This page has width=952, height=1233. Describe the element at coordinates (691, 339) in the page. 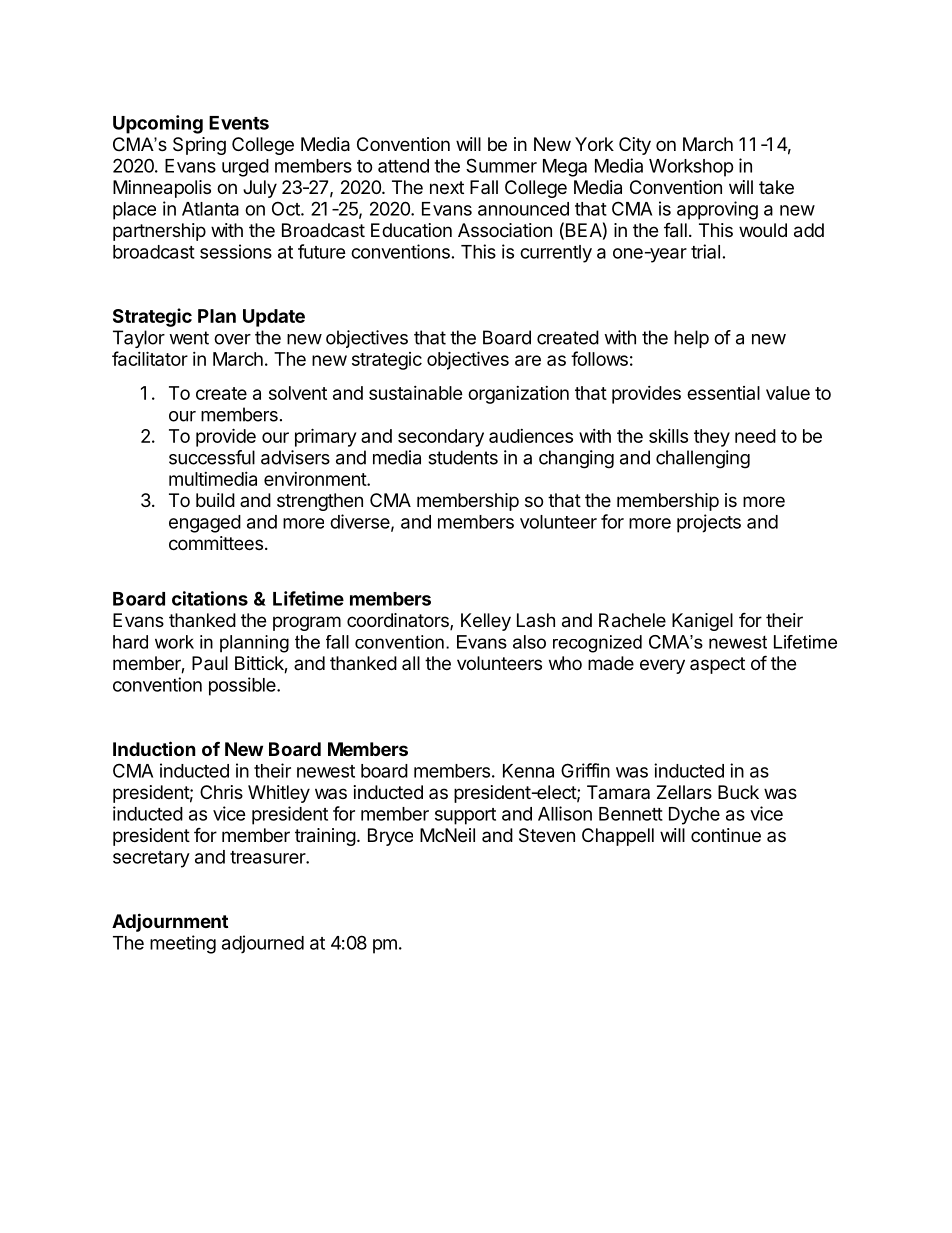

I see `help` at that location.
